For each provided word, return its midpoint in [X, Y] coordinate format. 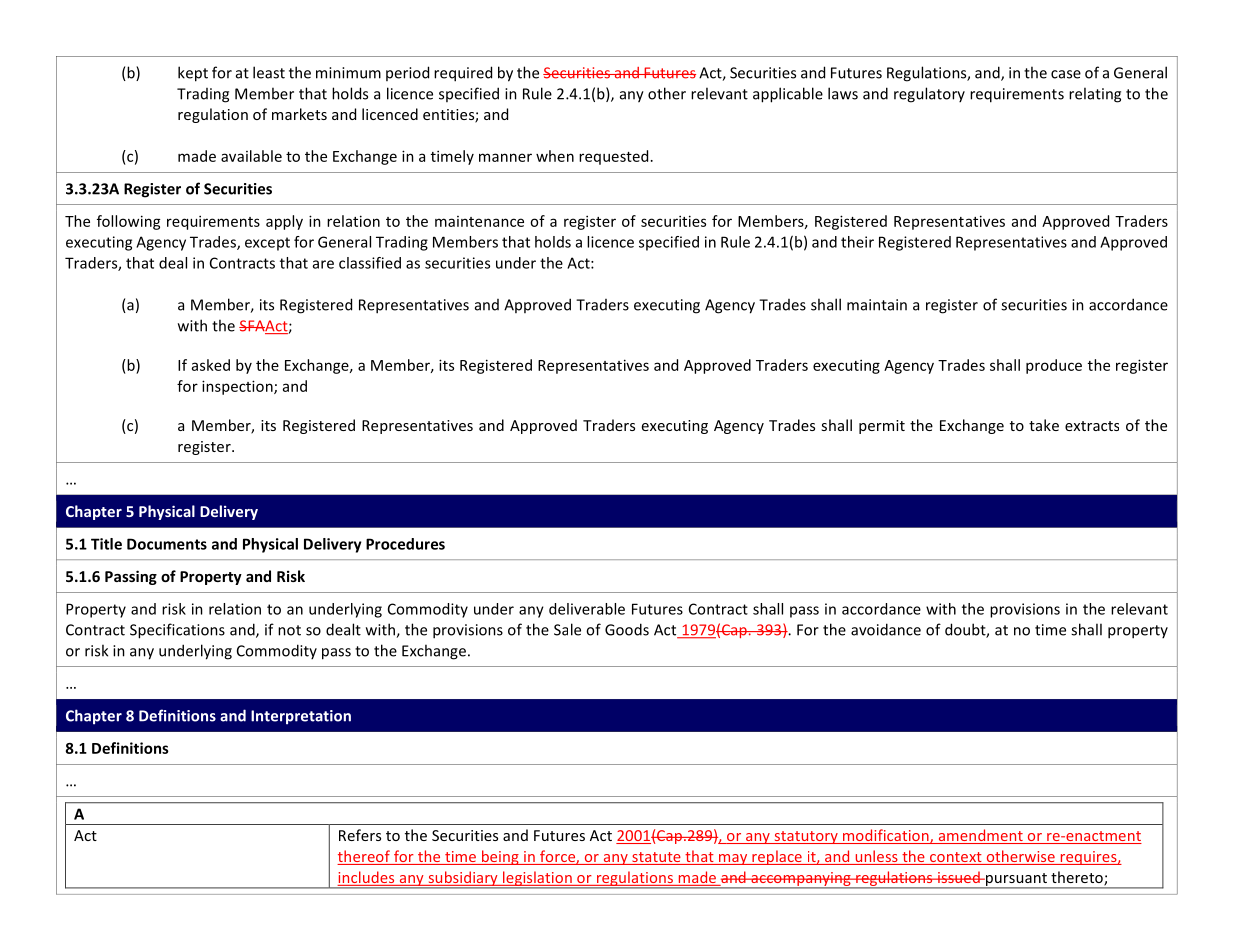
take [1044, 425]
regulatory [929, 95]
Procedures [405, 544]
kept [193, 74]
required [463, 74]
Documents [167, 544]
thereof [364, 857]
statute [656, 858]
